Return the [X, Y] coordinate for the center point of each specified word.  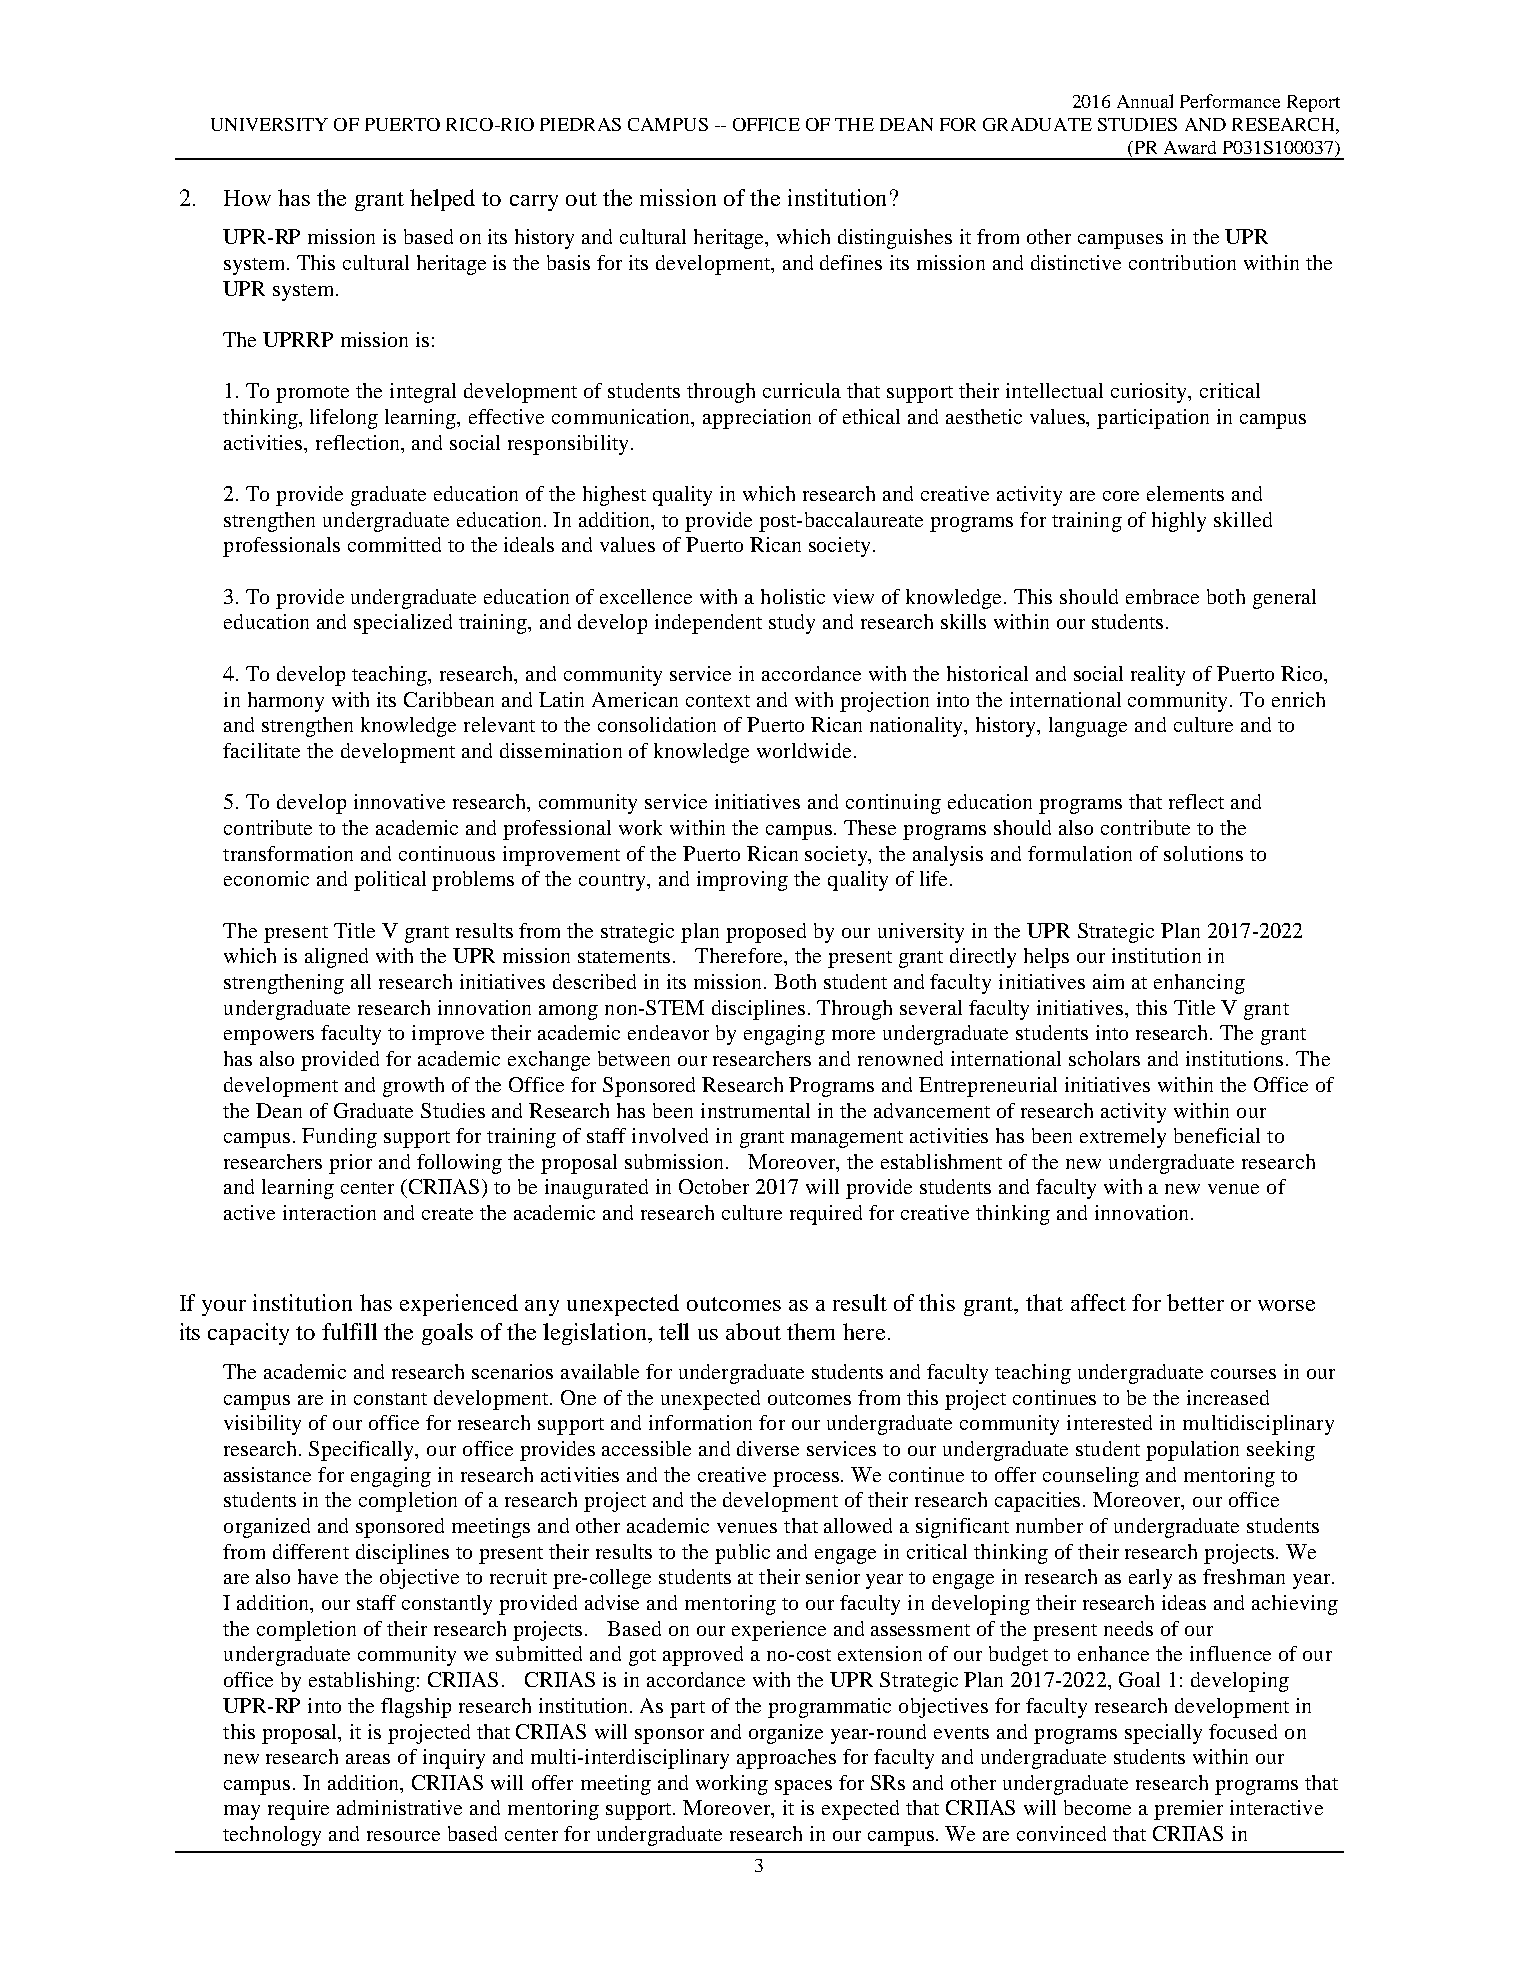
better [1195, 1302]
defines [851, 262]
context [718, 701]
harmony [286, 702]
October [714, 1186]
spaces [803, 1787]
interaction [329, 1212]
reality [1158, 676]
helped [442, 200]
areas [368, 1759]
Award [1190, 147]
